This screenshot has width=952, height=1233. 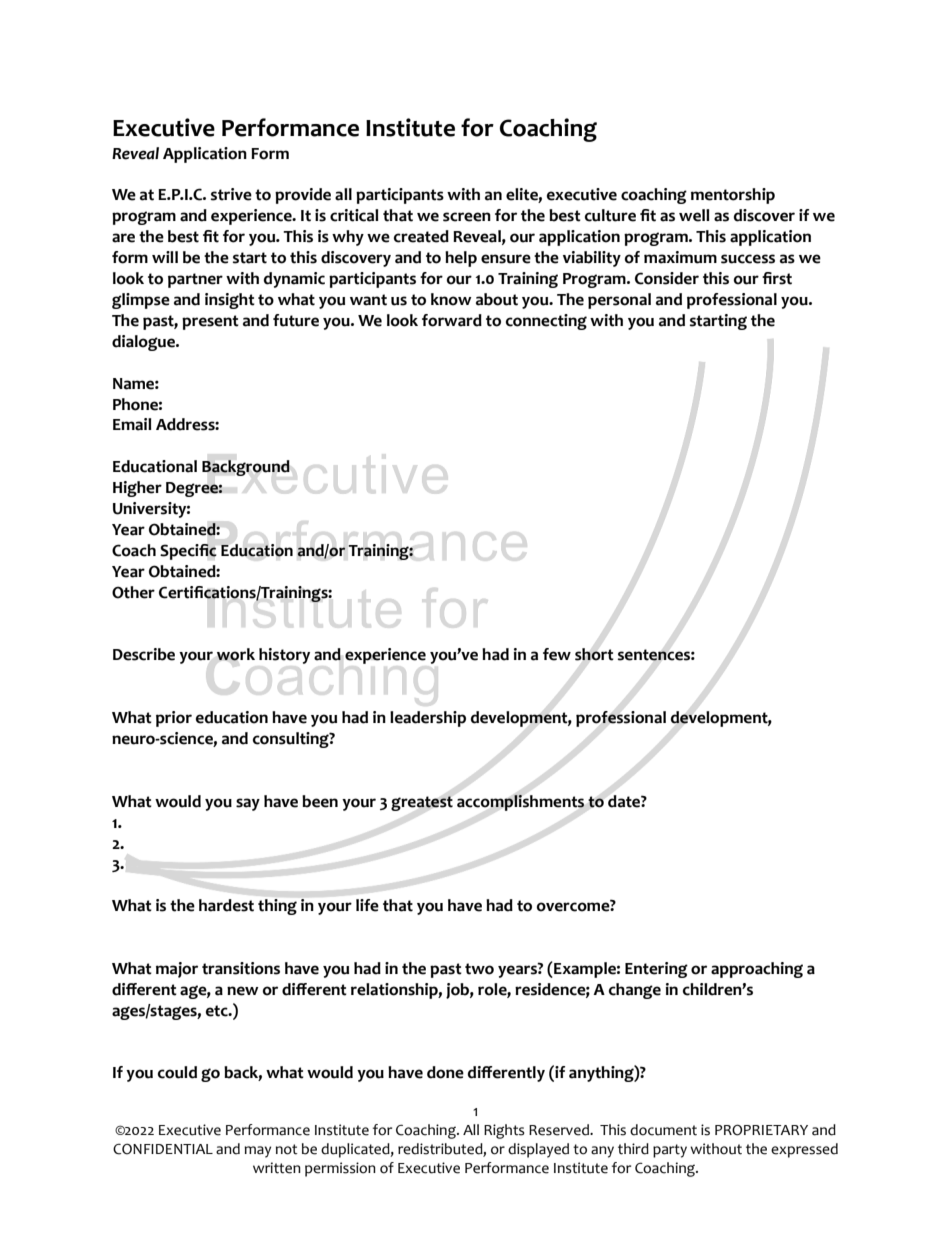 I want to click on accomplishments, so click(x=521, y=803).
